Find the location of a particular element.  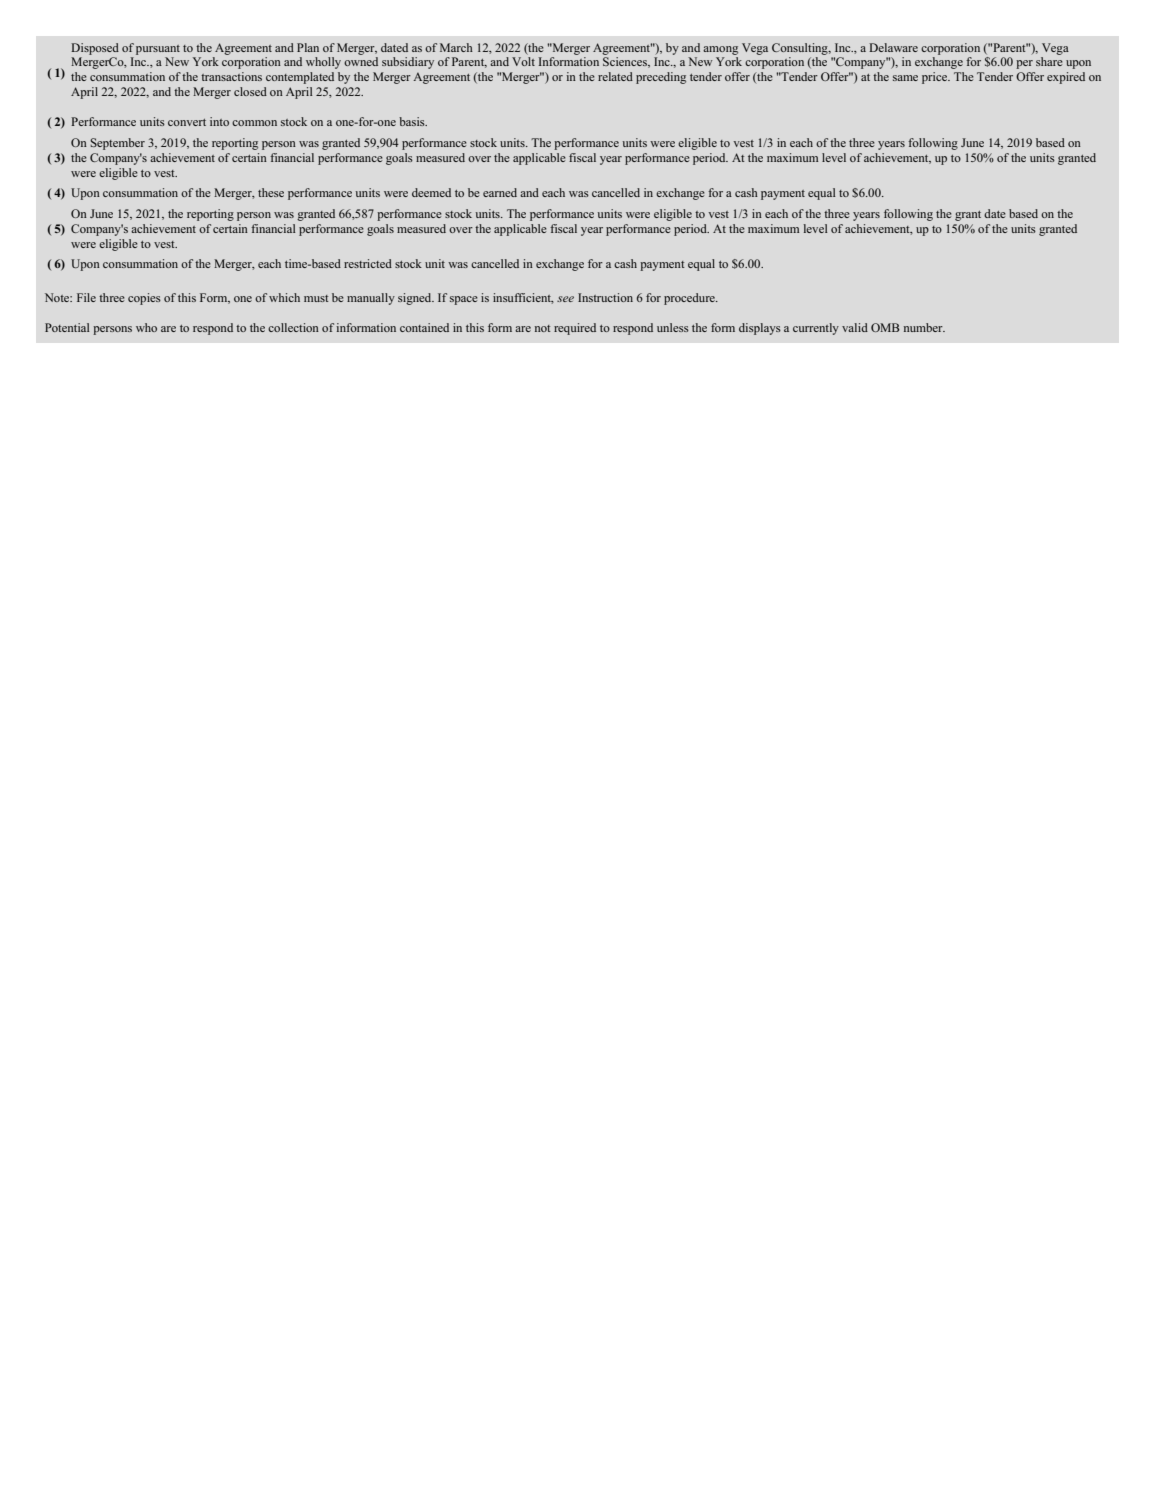

restricted is located at coordinates (368, 263).
